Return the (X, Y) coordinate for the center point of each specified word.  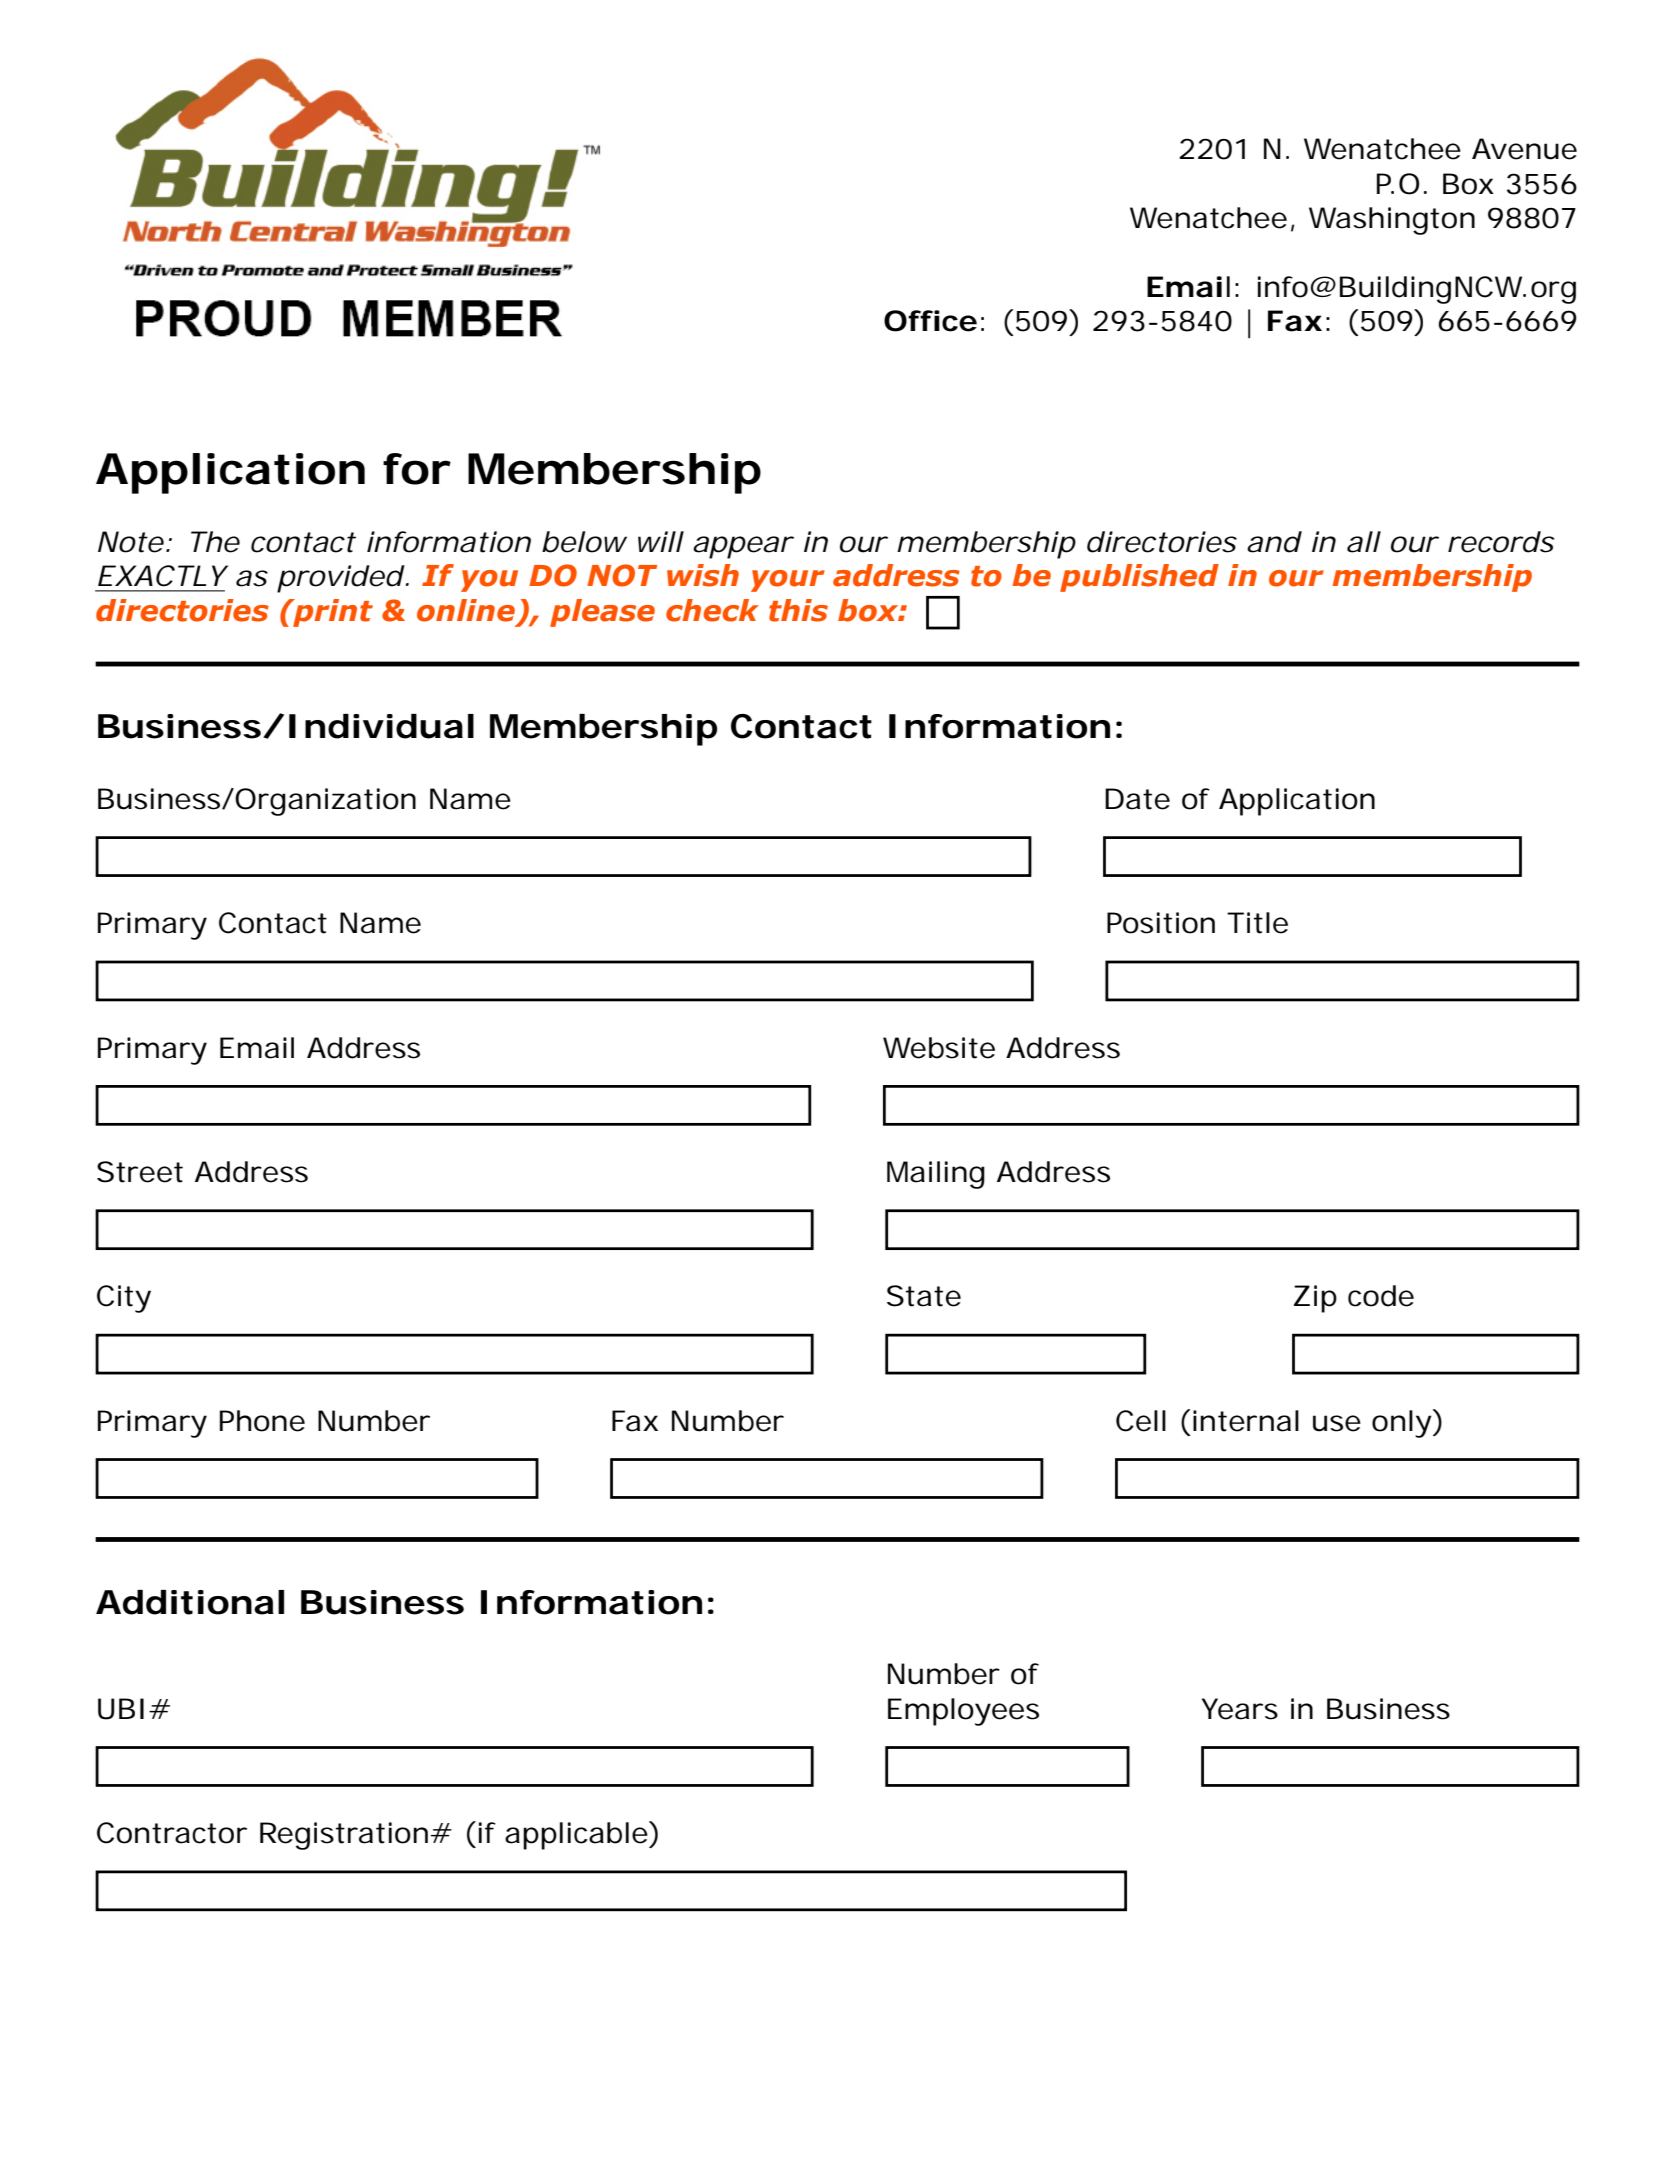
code (1381, 1296)
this (798, 610)
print (332, 613)
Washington (1392, 221)
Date (1137, 799)
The (215, 542)
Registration (344, 1836)
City (124, 1299)
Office (930, 321)
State (924, 1296)
